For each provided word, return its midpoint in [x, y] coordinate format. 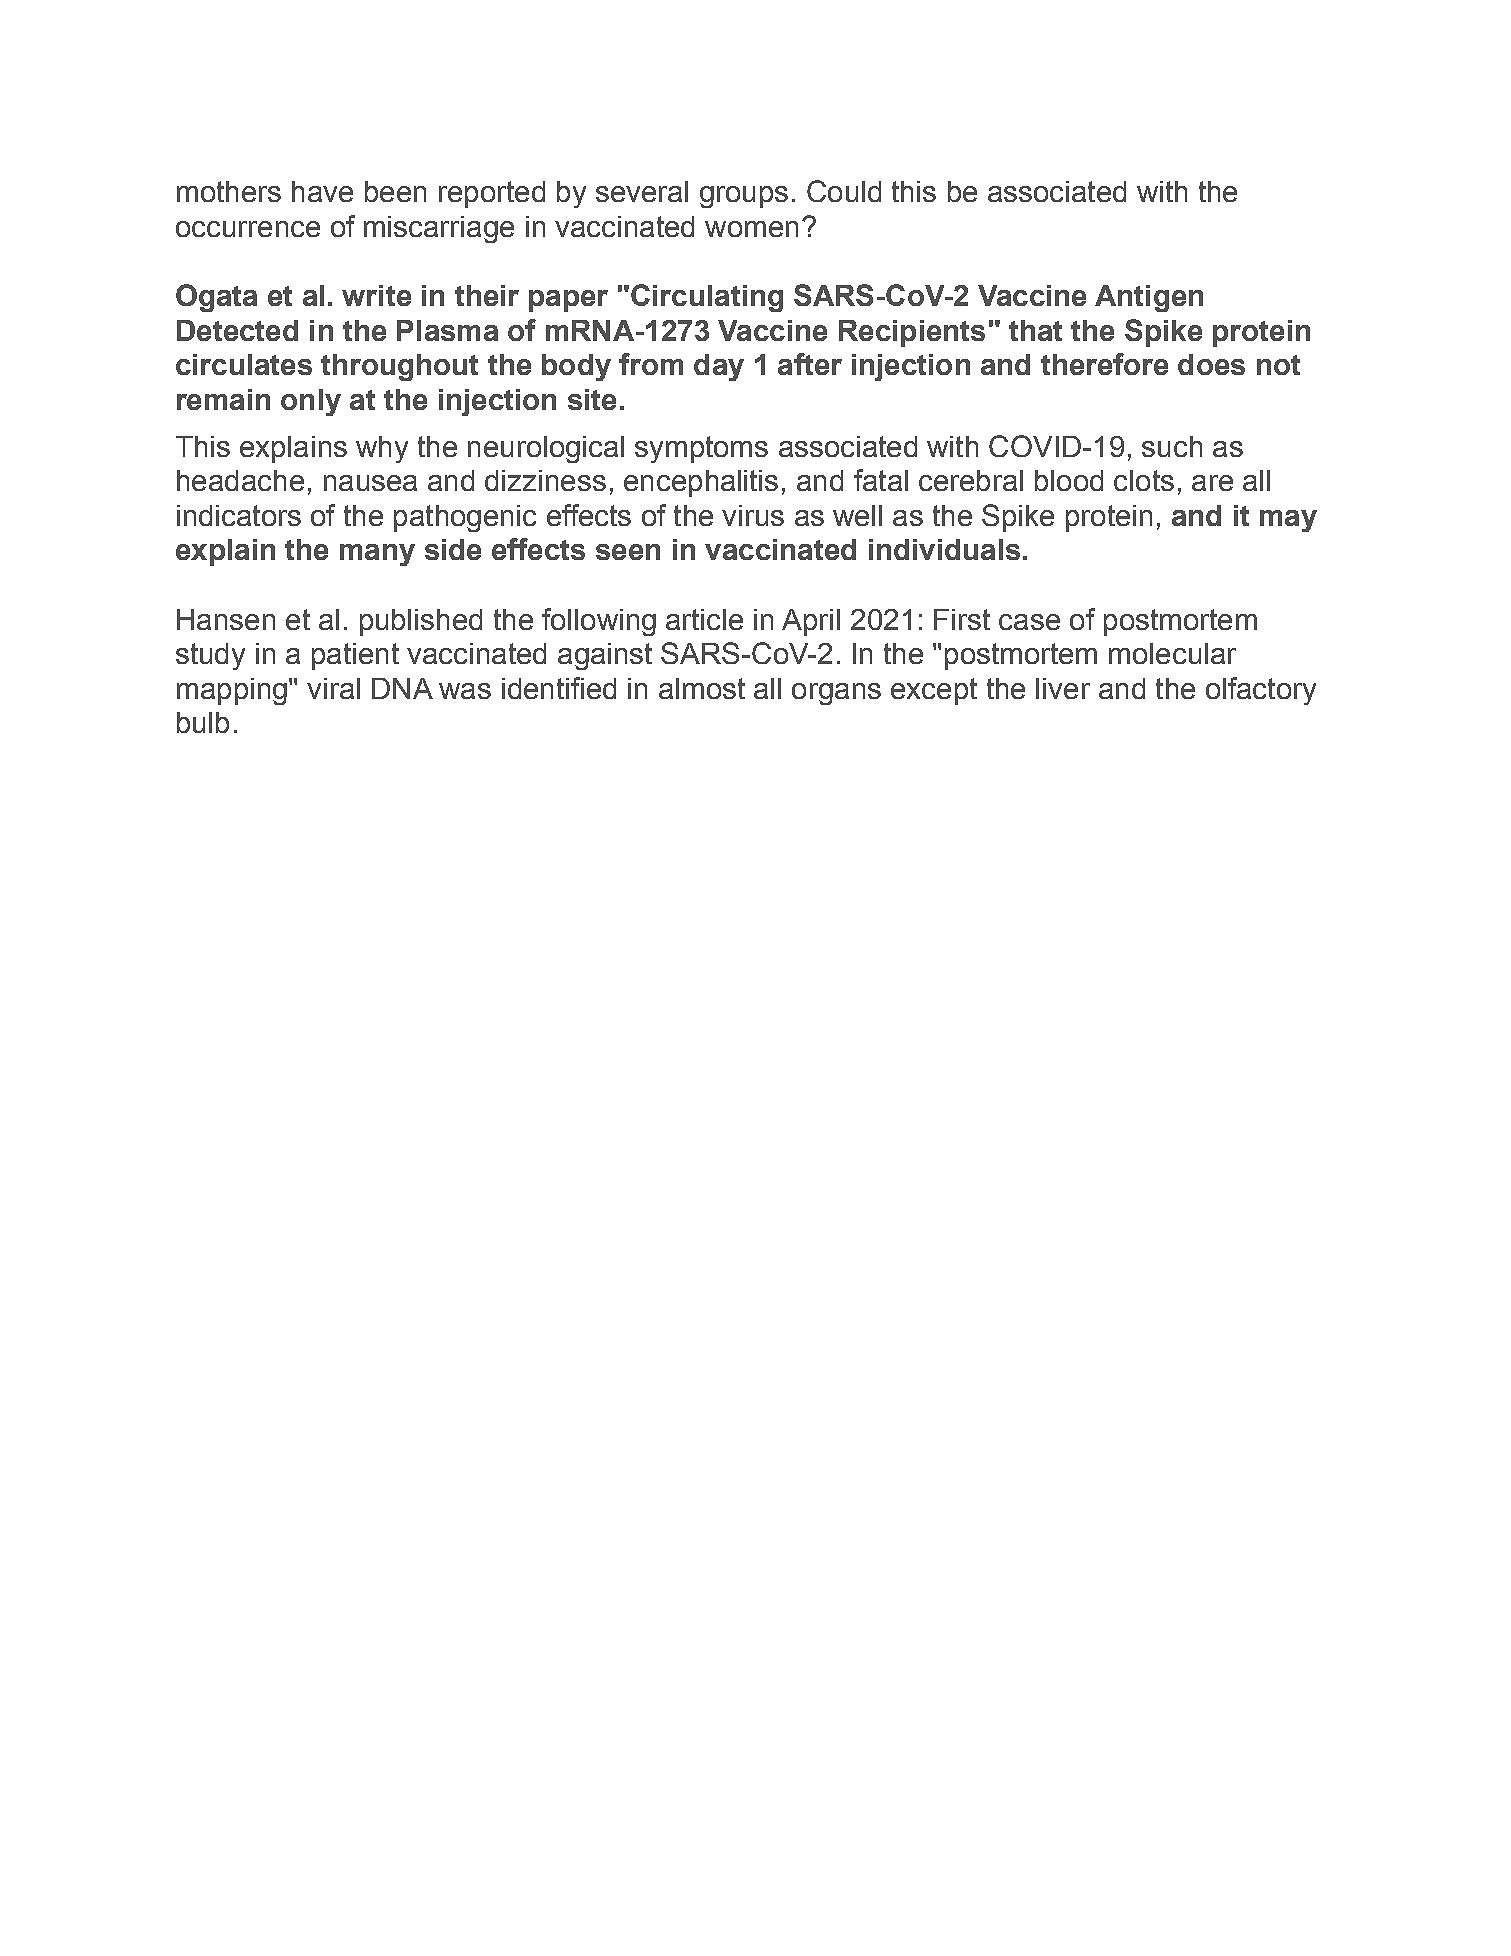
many [377, 555]
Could [844, 191]
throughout [399, 367]
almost [702, 688]
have [322, 191]
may [1288, 521]
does [1211, 364]
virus [753, 515]
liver [1063, 688]
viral [333, 688]
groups [744, 197]
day [719, 367]
